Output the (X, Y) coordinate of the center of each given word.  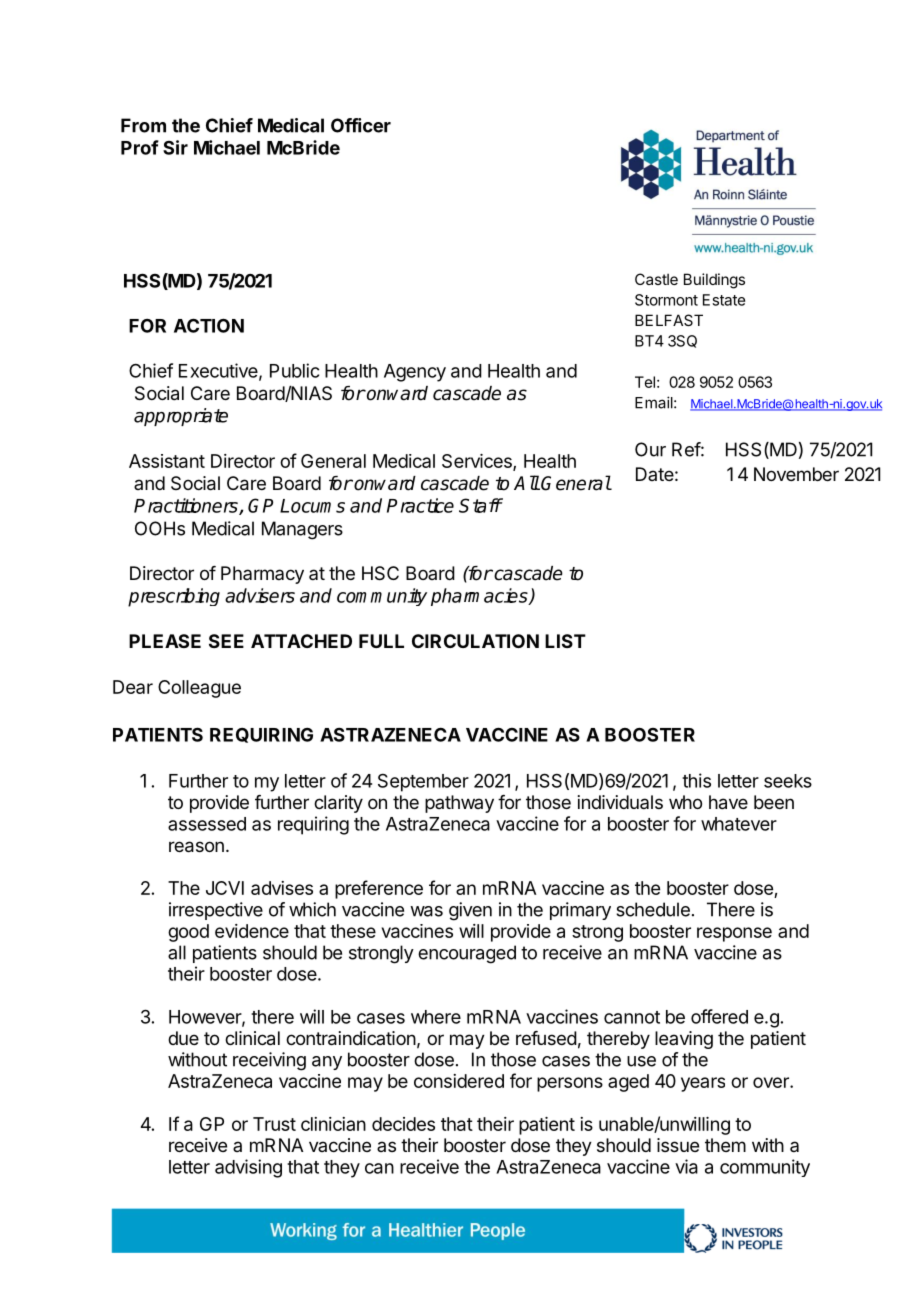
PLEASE (165, 641)
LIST (565, 641)
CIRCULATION (475, 641)
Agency (415, 373)
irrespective (216, 911)
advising (248, 1168)
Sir (175, 147)
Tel (645, 382)
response (734, 934)
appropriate (181, 417)
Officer (361, 125)
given (470, 911)
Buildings (714, 281)
